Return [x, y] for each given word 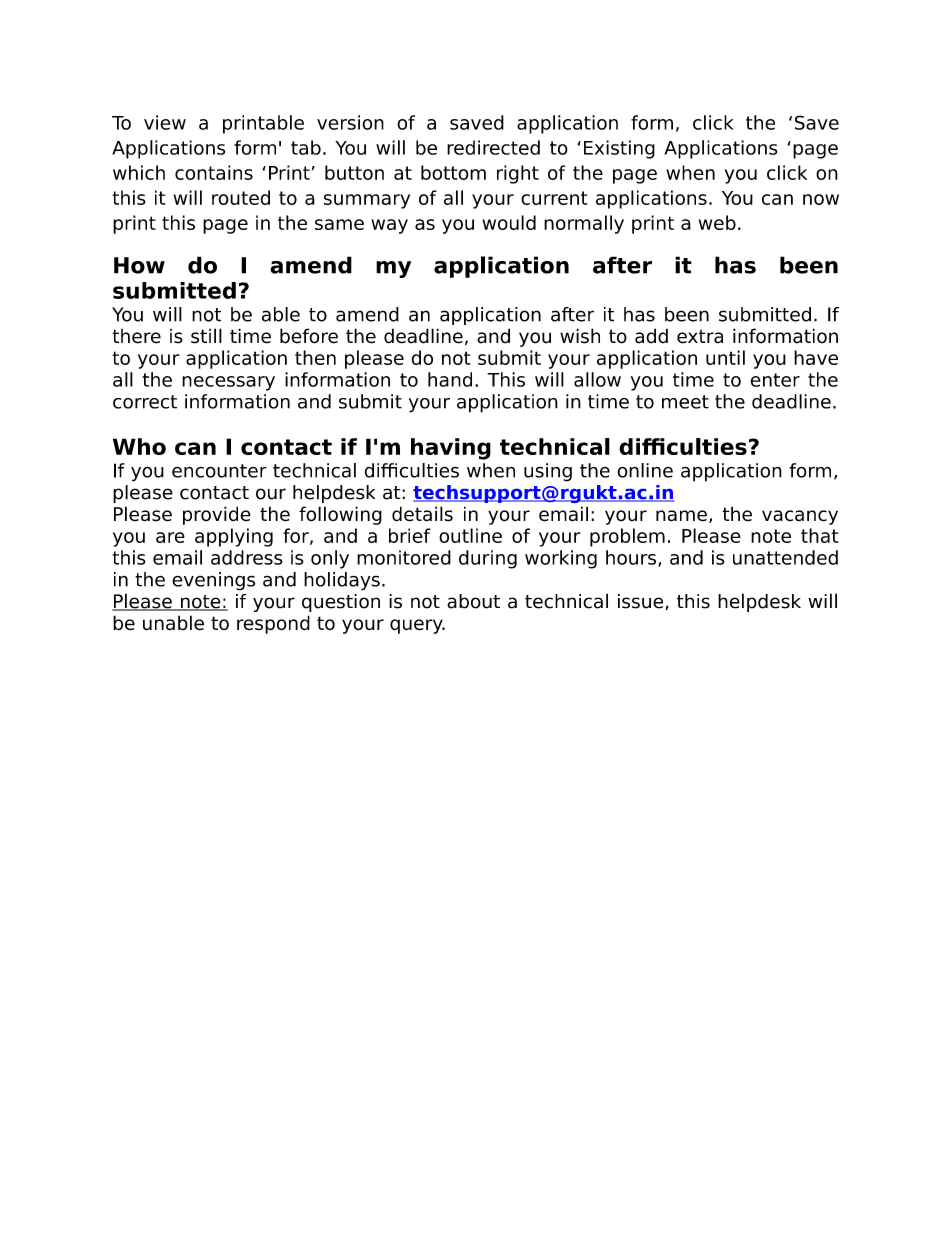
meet [685, 402]
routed [241, 197]
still [206, 336]
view [165, 122]
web [717, 222]
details [422, 514]
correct [145, 402]
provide [217, 515]
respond [273, 624]
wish [580, 336]
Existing [619, 149]
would [509, 222]
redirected [493, 147]
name [681, 516]
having [451, 449]
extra [700, 337]
